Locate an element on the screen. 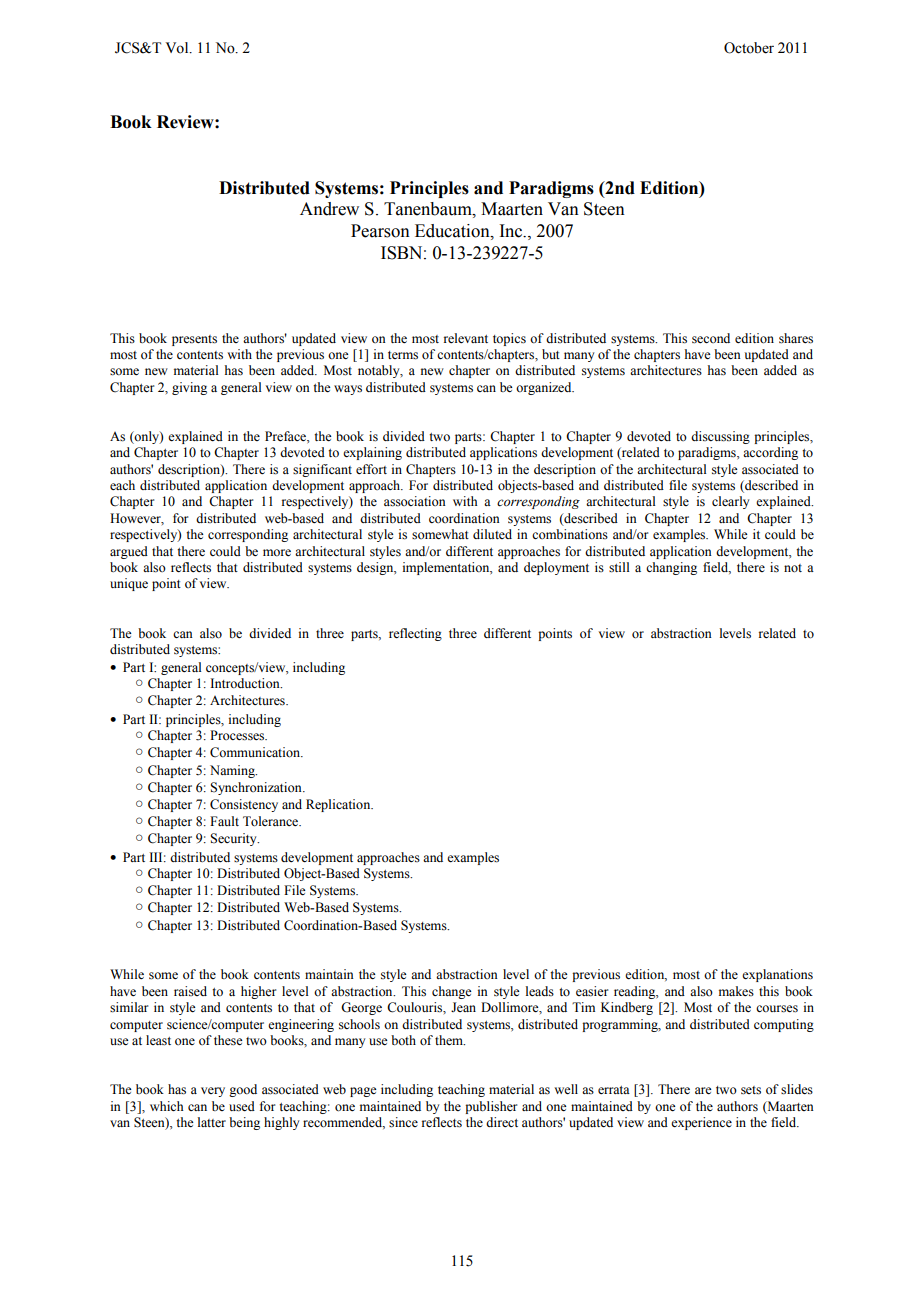 The height and width of the screenshot is (1308, 924). Vol is located at coordinates (178, 48).
